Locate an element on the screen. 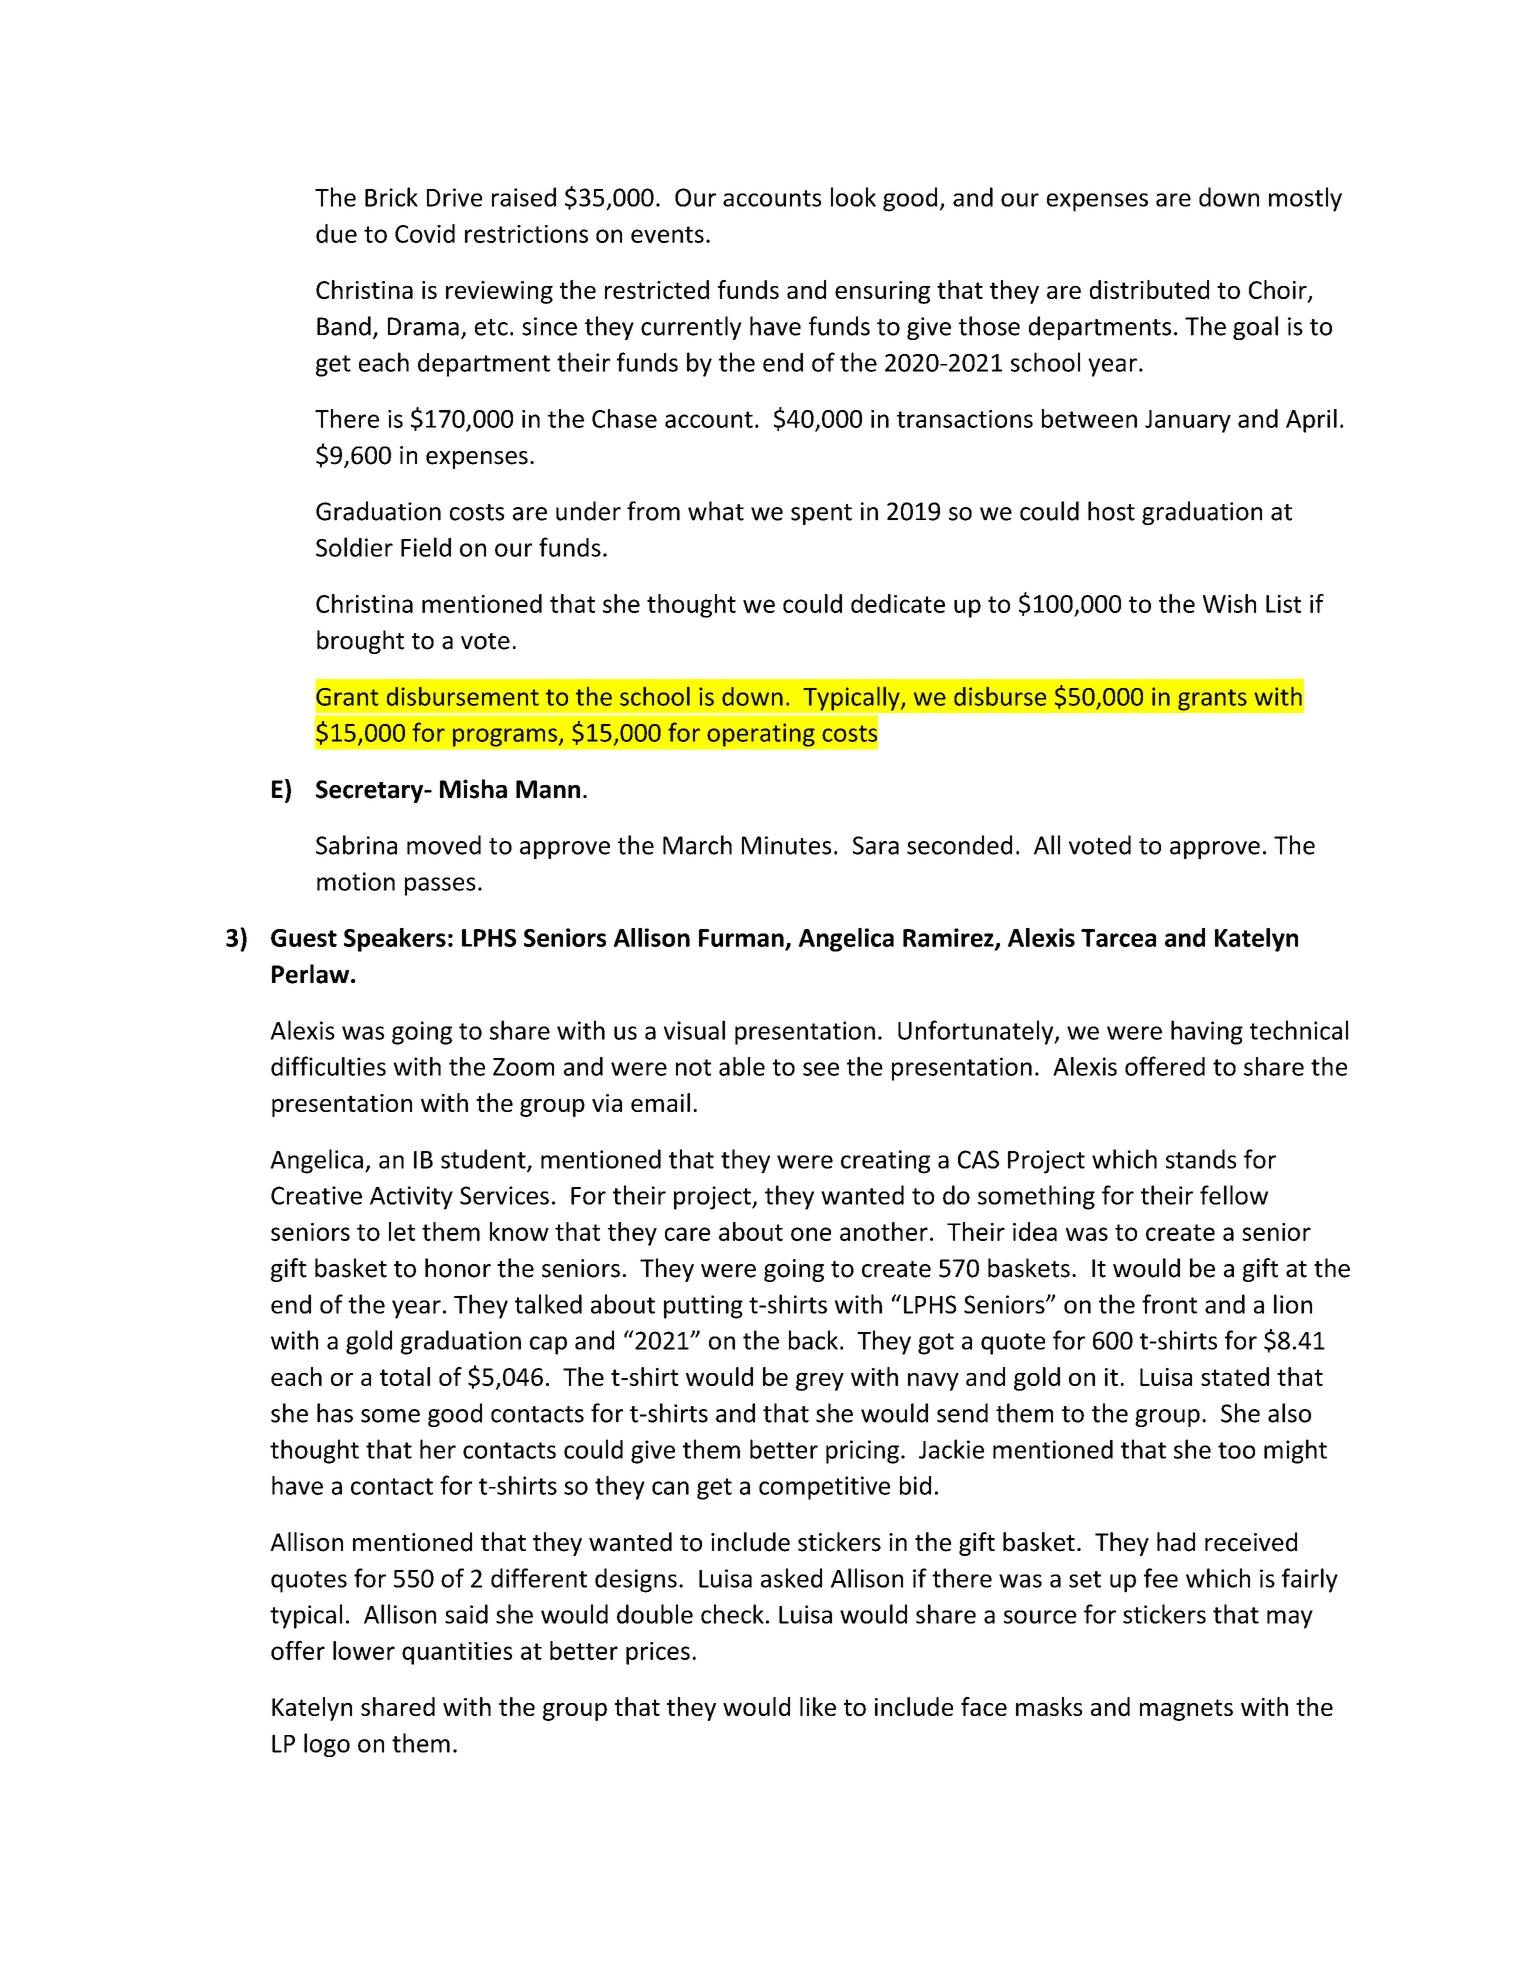  student is located at coordinates (484, 1160).
